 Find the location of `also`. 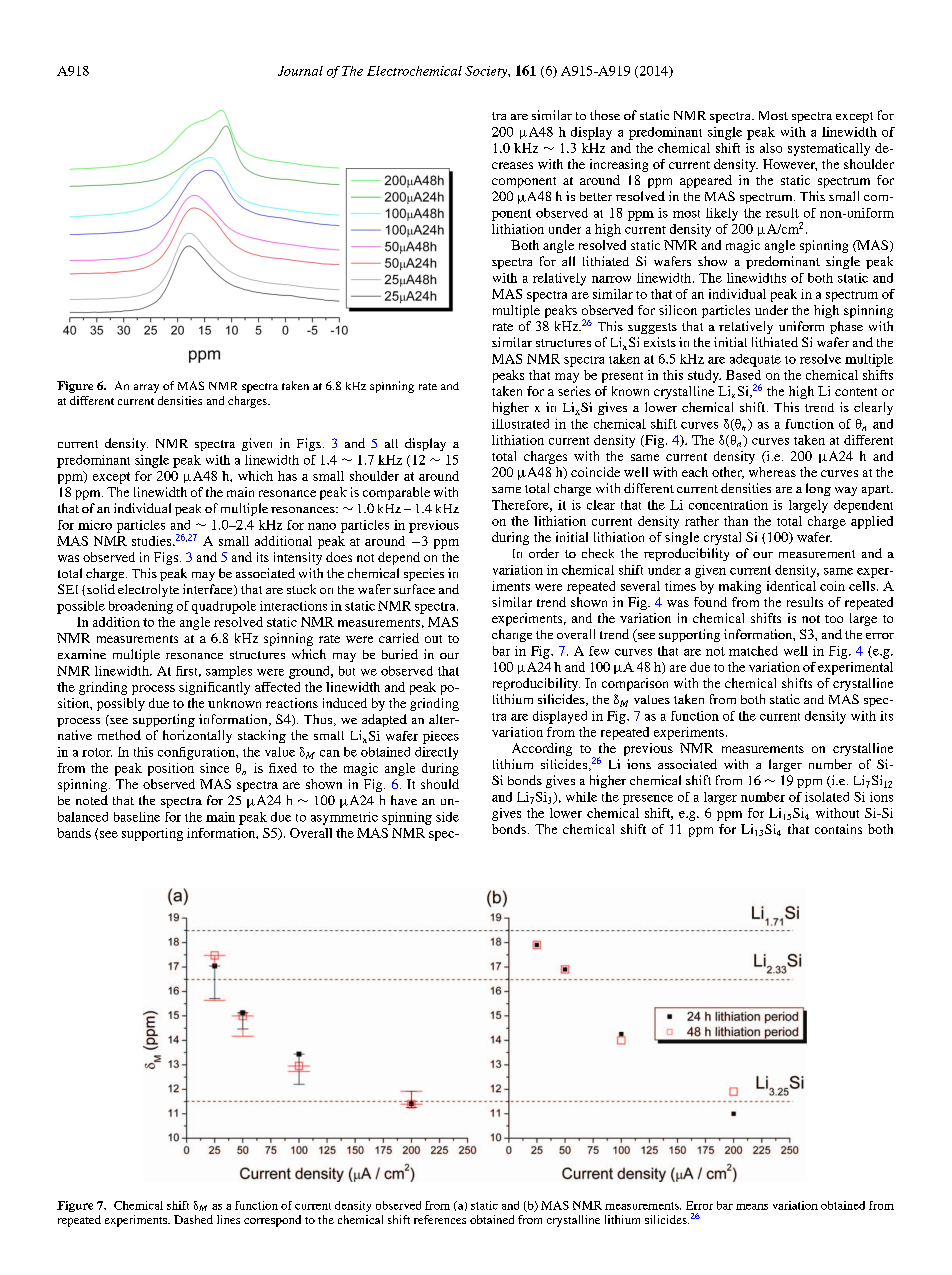

also is located at coordinates (771, 148).
